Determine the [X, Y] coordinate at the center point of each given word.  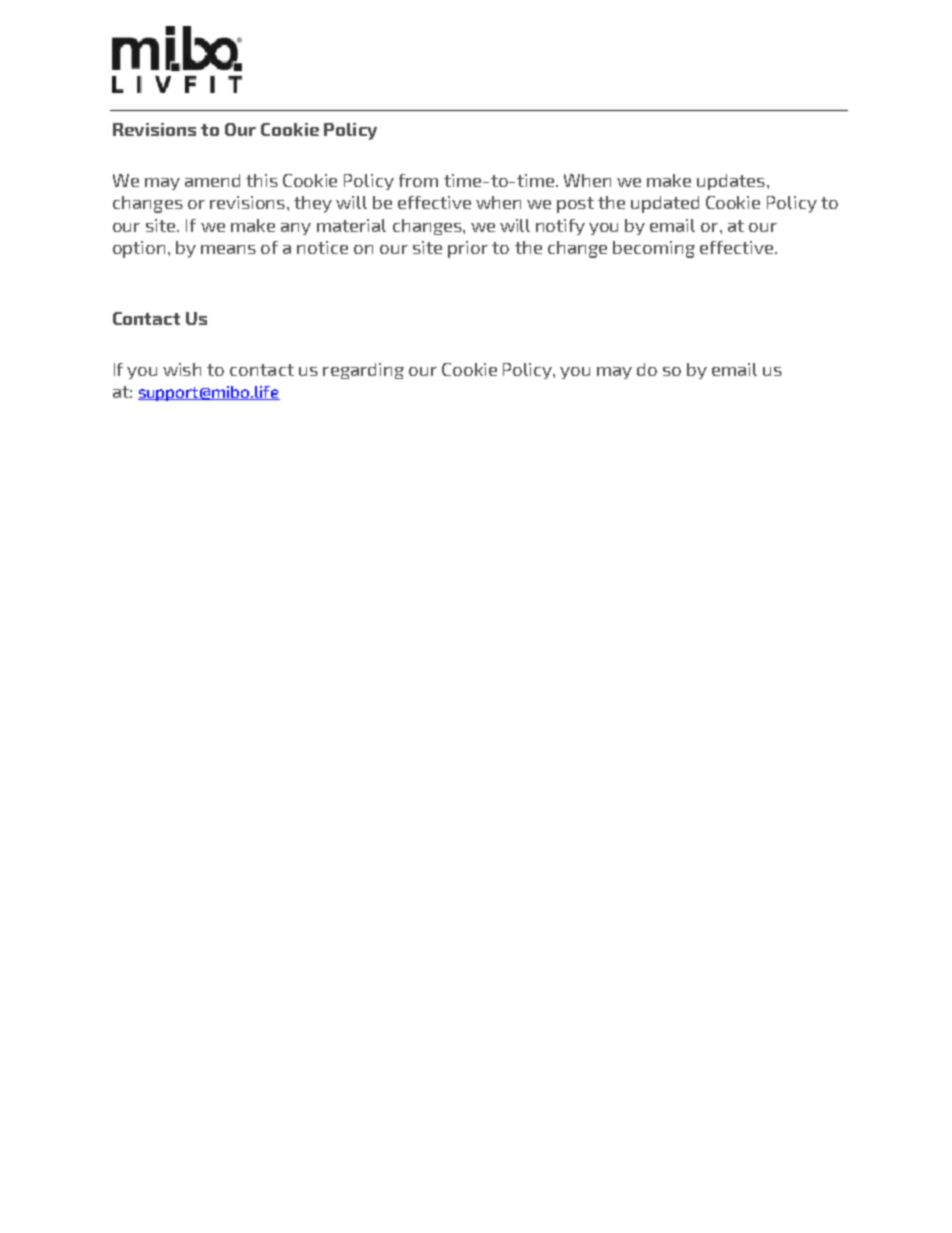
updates [731, 182]
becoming [654, 249]
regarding [363, 371]
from [418, 180]
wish [182, 369]
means [228, 249]
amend [212, 180]
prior [468, 249]
